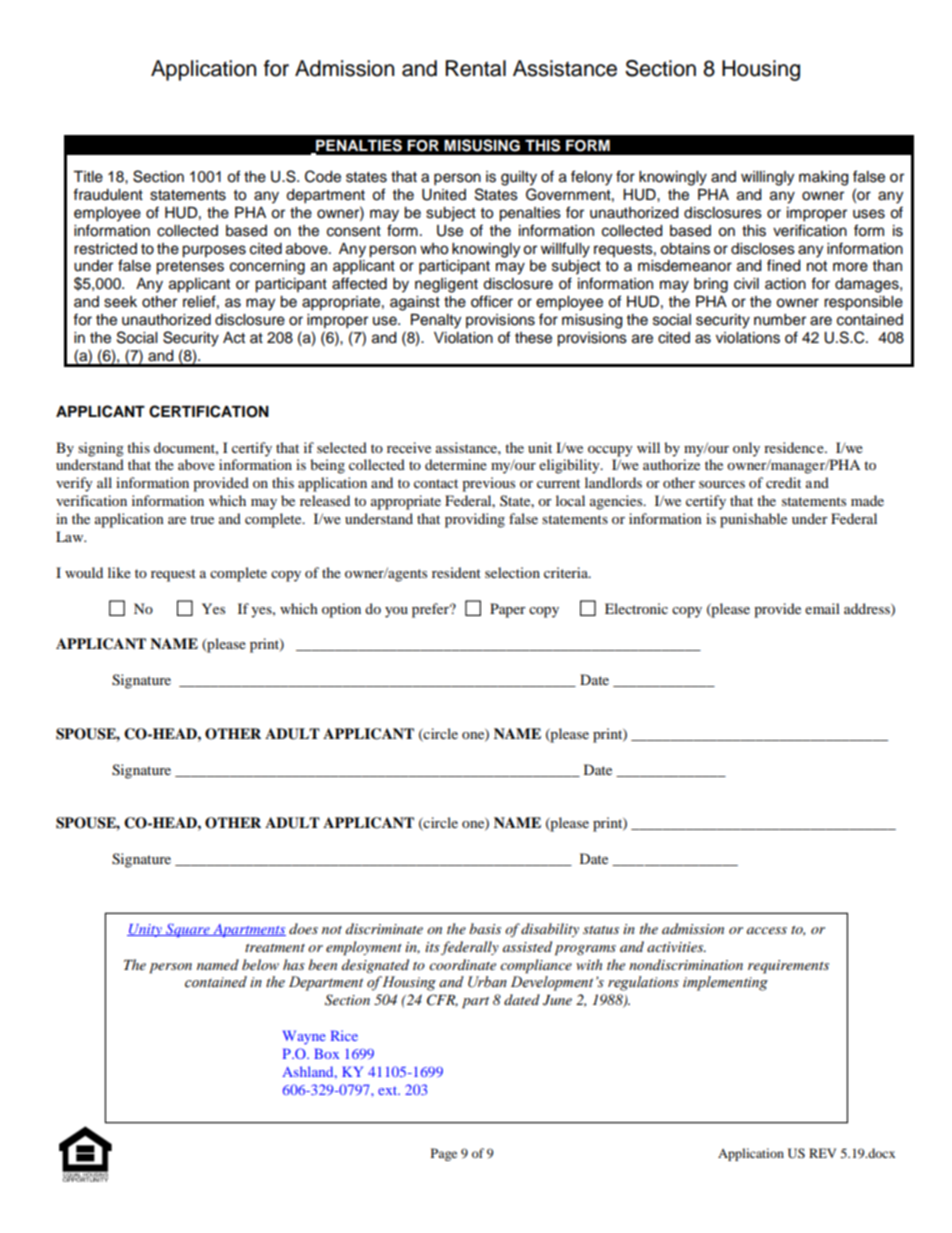 The height and width of the image is (1233, 952). What do you see at coordinates (444, 1154) in the image?
I see `Page` at bounding box center [444, 1154].
